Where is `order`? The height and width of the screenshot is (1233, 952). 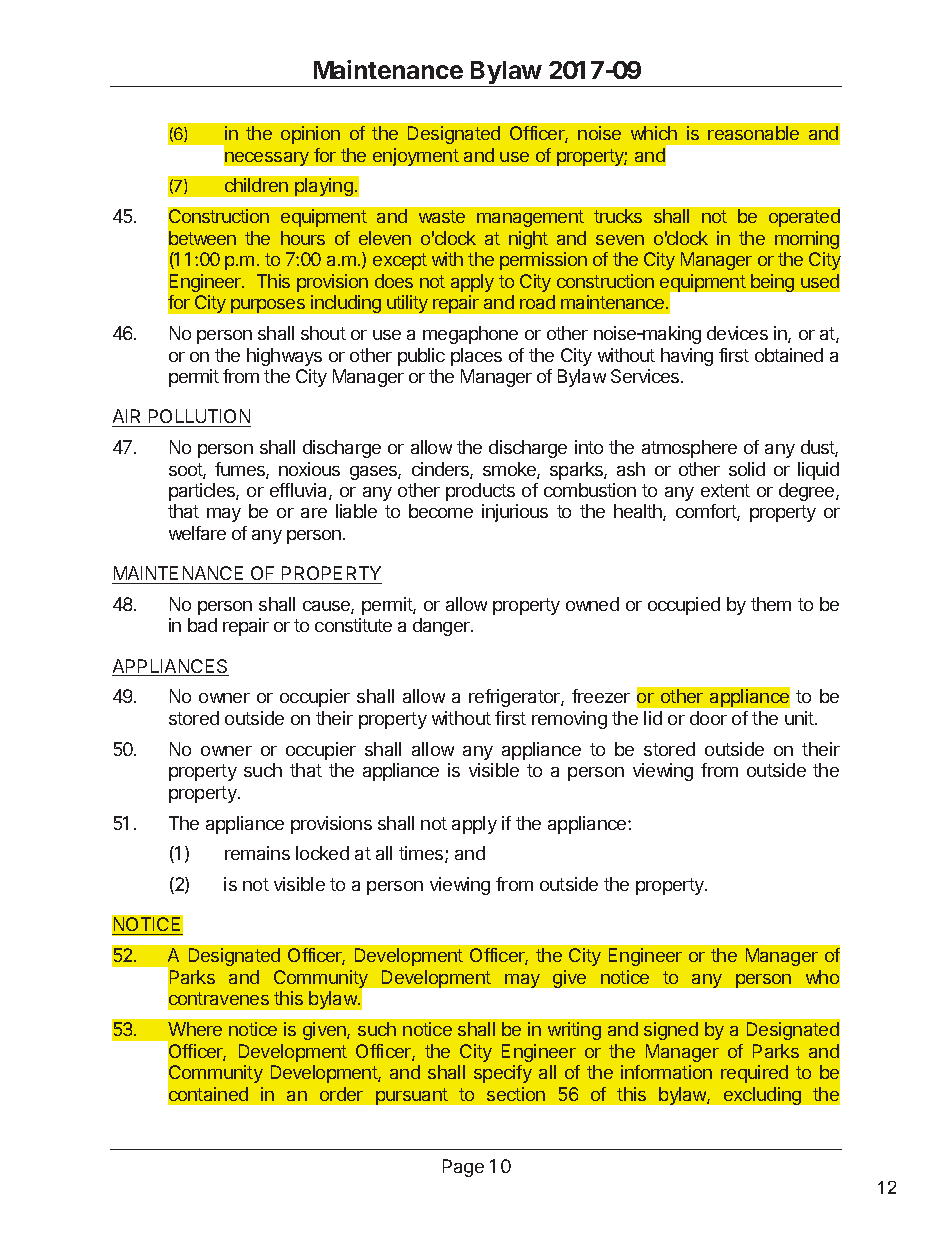 order is located at coordinates (341, 1094).
